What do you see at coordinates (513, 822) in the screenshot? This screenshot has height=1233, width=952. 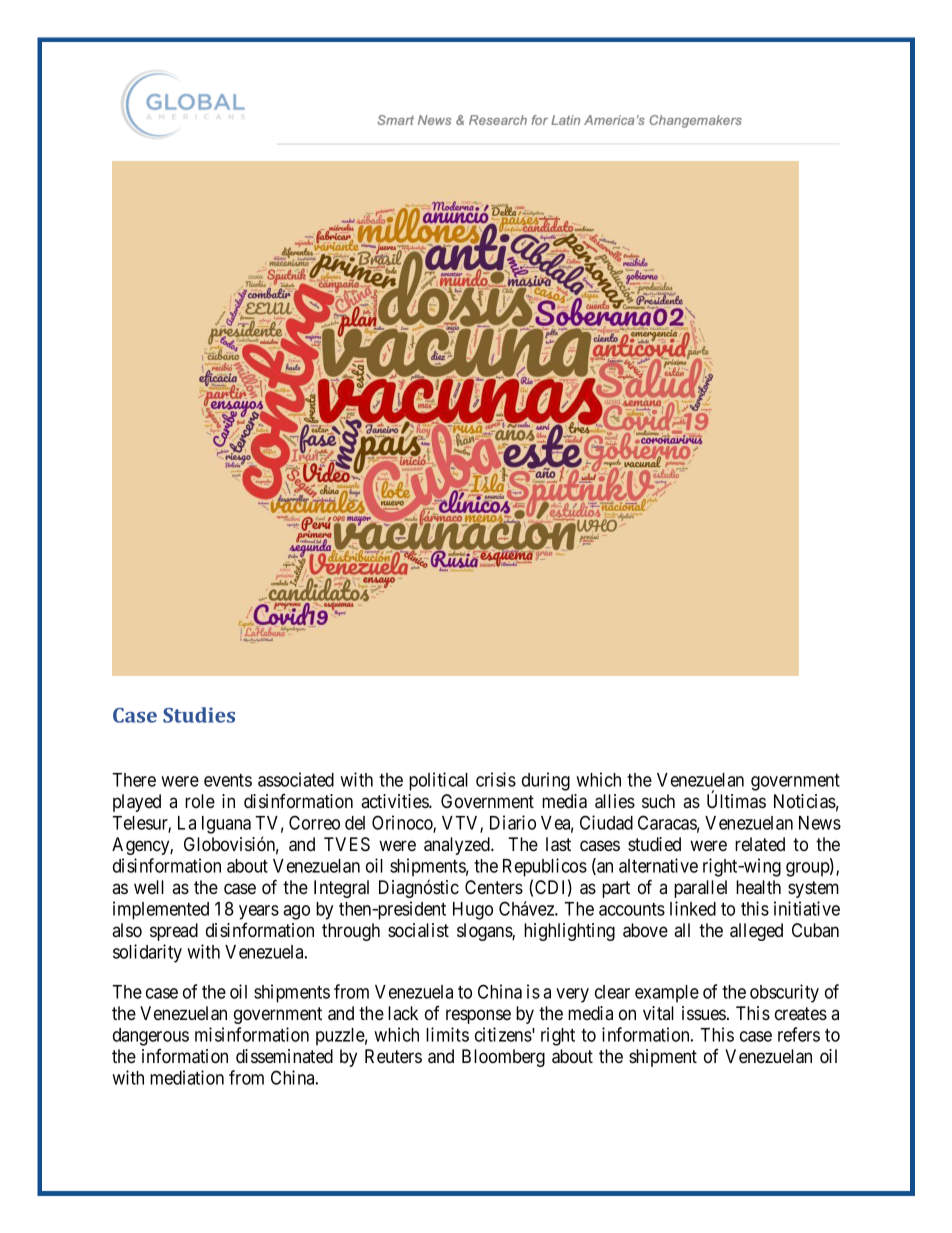 I see `Diario` at bounding box center [513, 822].
